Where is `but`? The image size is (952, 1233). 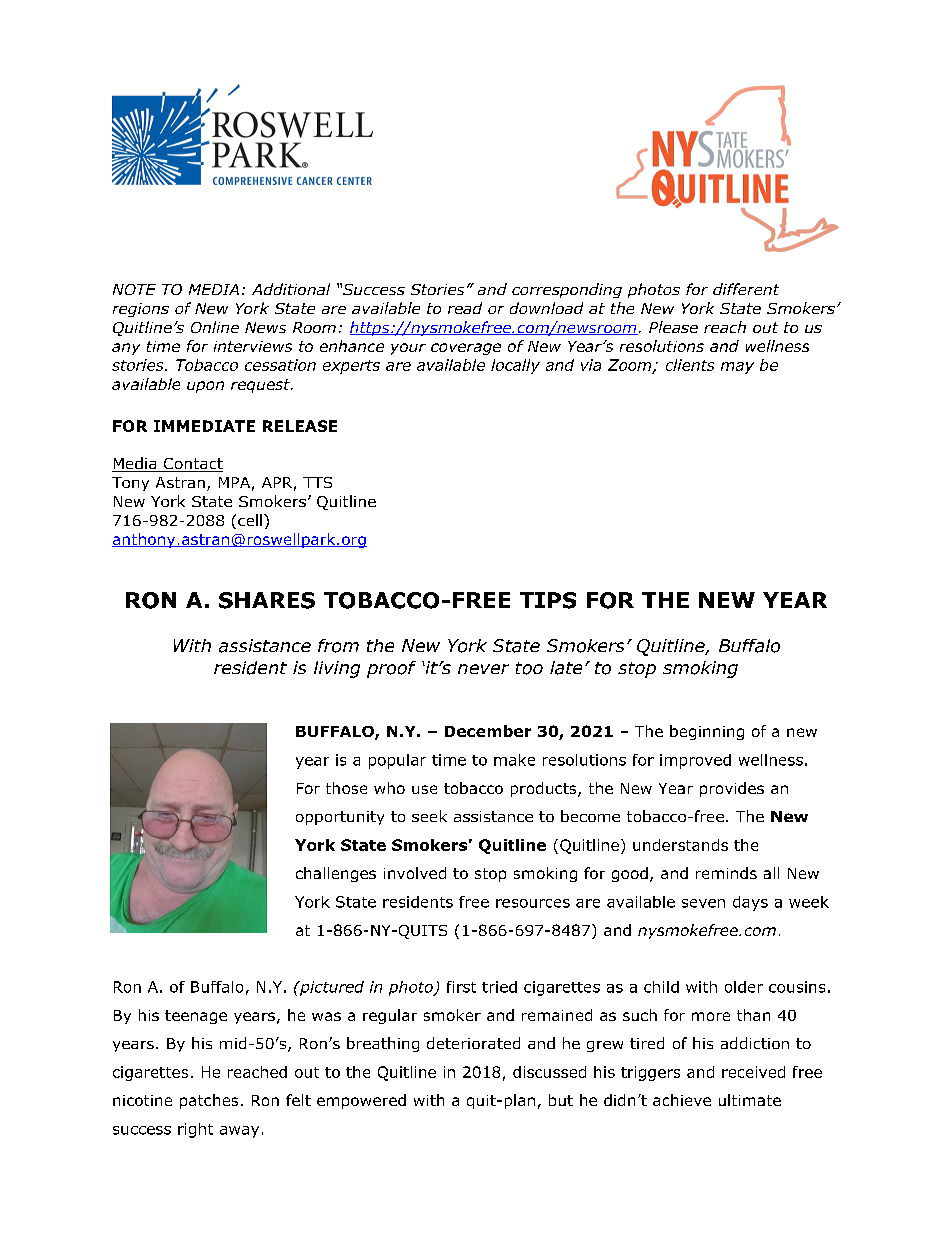 but is located at coordinates (561, 1100).
